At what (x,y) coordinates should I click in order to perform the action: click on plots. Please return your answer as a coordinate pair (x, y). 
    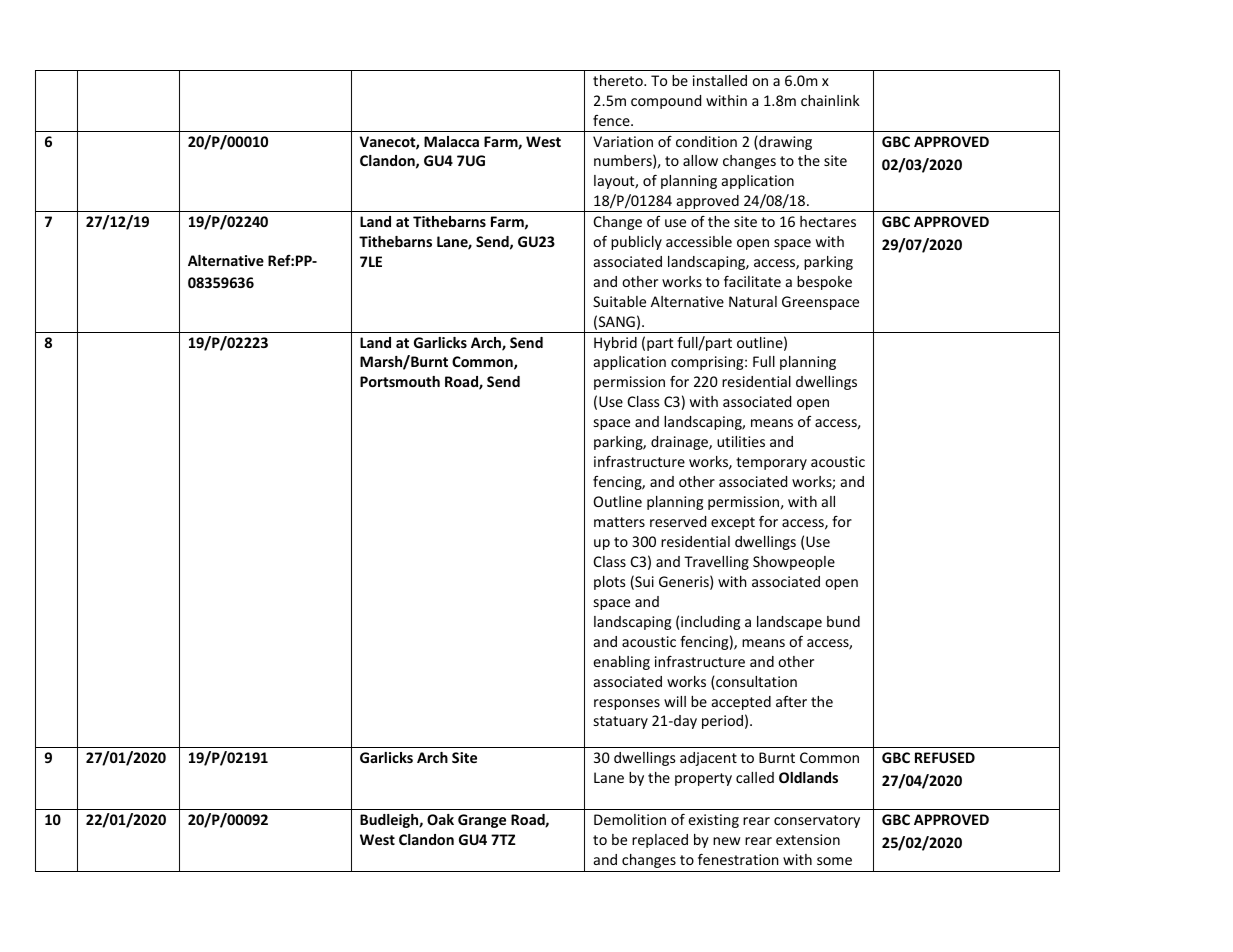
    Looking at the image, I should click on (610, 583).
